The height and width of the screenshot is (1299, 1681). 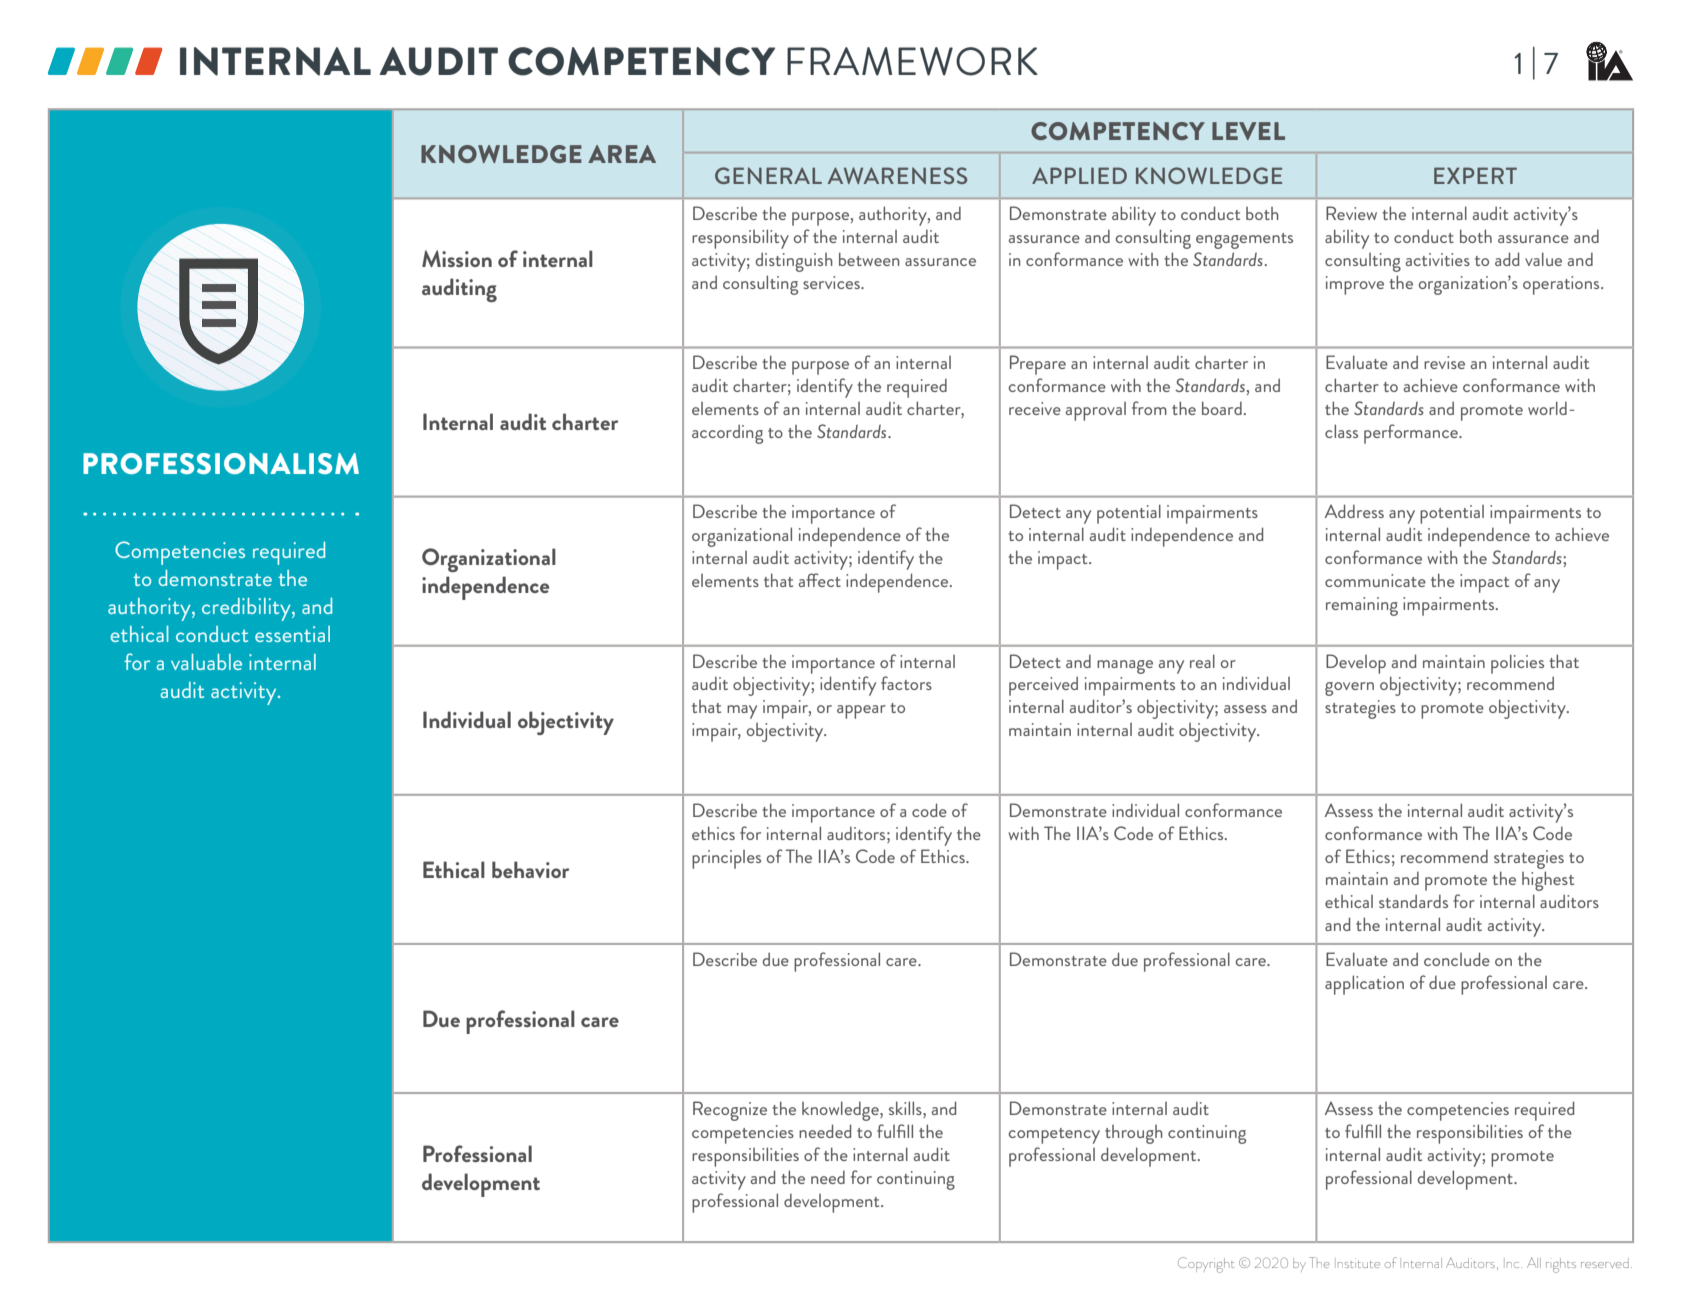 What do you see at coordinates (457, 258) in the screenshot?
I see `Mission` at bounding box center [457, 258].
